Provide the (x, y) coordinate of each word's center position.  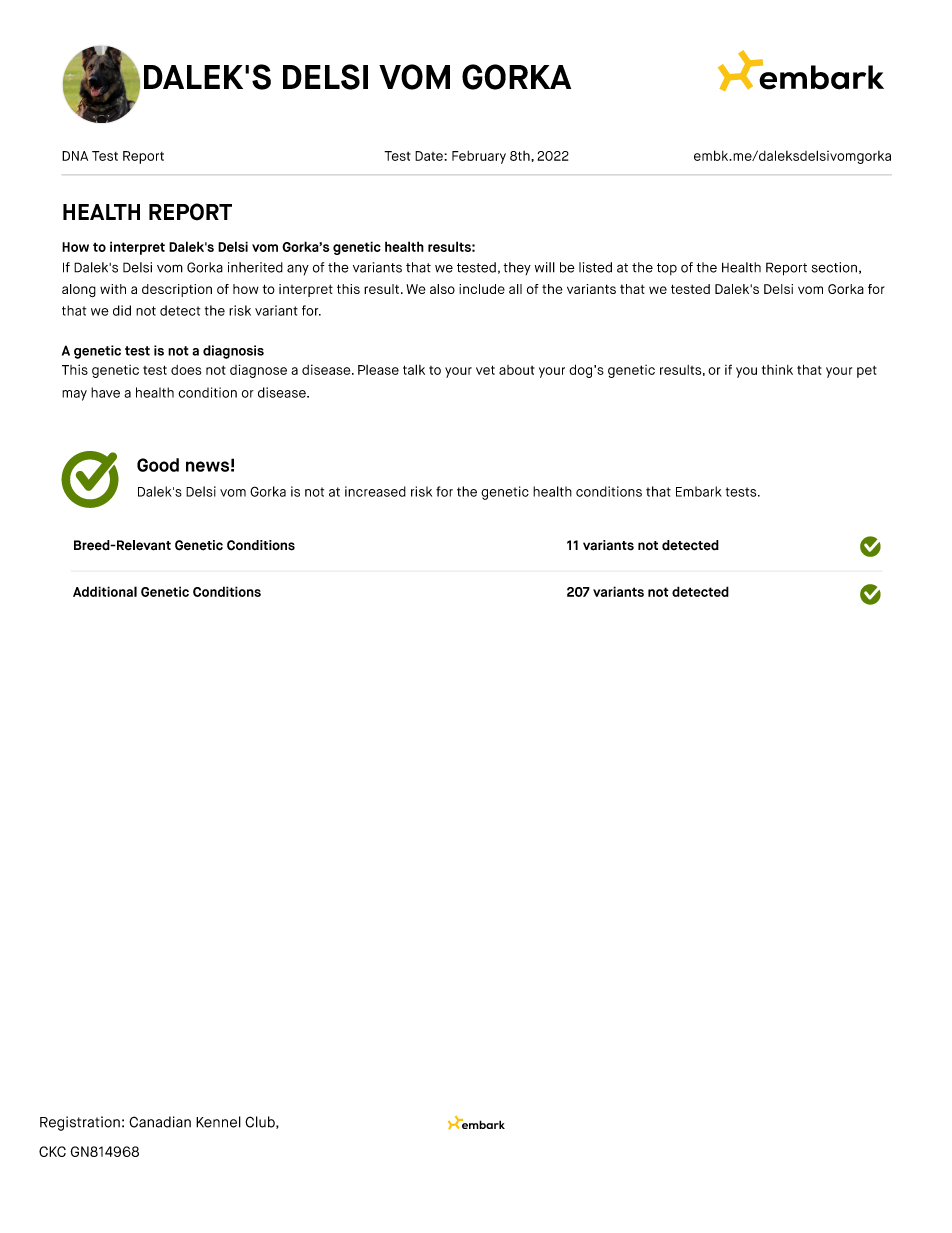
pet (867, 372)
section (834, 267)
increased (375, 491)
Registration (80, 1123)
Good (158, 465)
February (479, 157)
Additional (105, 591)
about (517, 370)
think (777, 369)
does (186, 370)
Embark (699, 491)
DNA (75, 156)
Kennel (218, 1122)
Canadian (160, 1122)
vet (485, 370)
